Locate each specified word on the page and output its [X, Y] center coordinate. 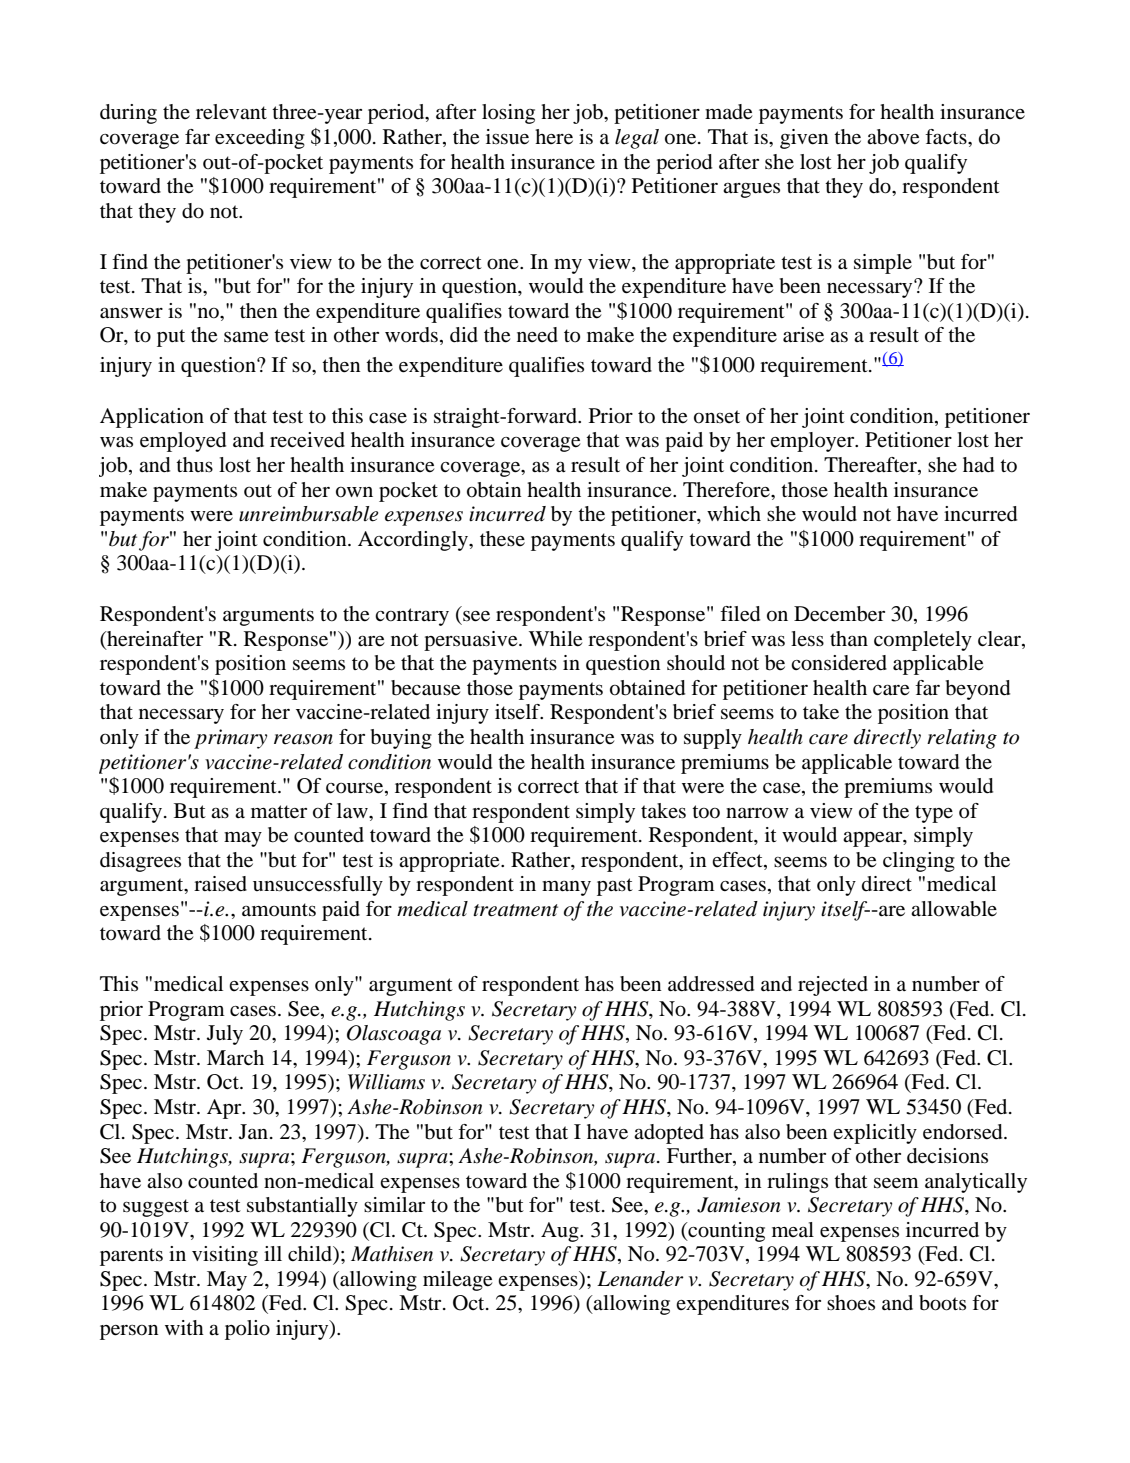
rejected [833, 986]
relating [962, 739]
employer [813, 442]
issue [507, 137]
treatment [515, 910]
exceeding [260, 139]
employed [183, 442]
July [225, 1035]
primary [230, 739]
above [893, 137]
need [537, 335]
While [555, 639]
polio [247, 1330]
